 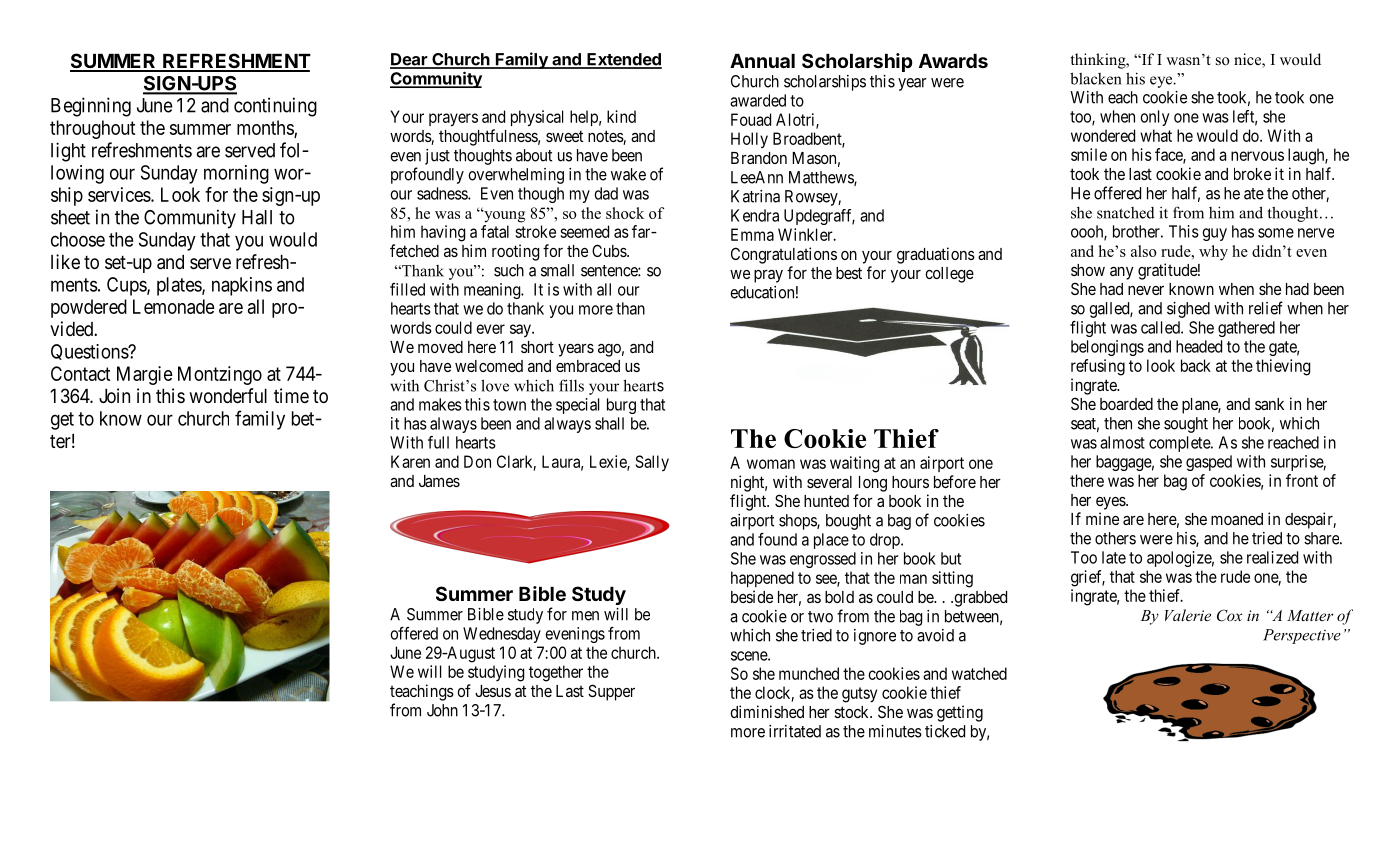 I want to click on embraced, so click(x=588, y=366).
